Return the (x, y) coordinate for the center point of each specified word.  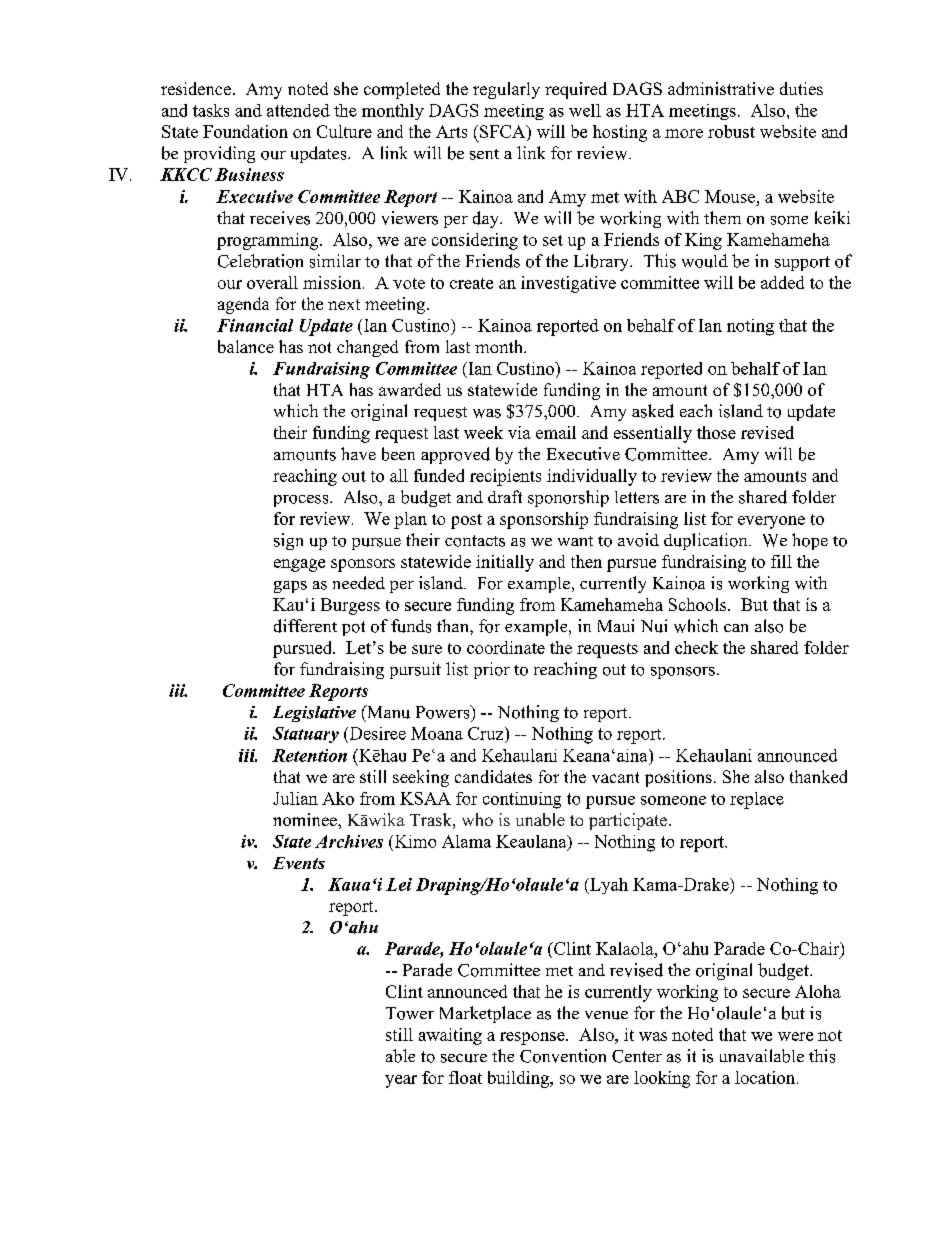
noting (750, 327)
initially (505, 563)
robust (731, 131)
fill (781, 561)
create (471, 283)
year (401, 1081)
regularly (506, 90)
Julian (295, 798)
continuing (522, 800)
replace (757, 800)
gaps (290, 587)
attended (298, 110)
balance (246, 346)
